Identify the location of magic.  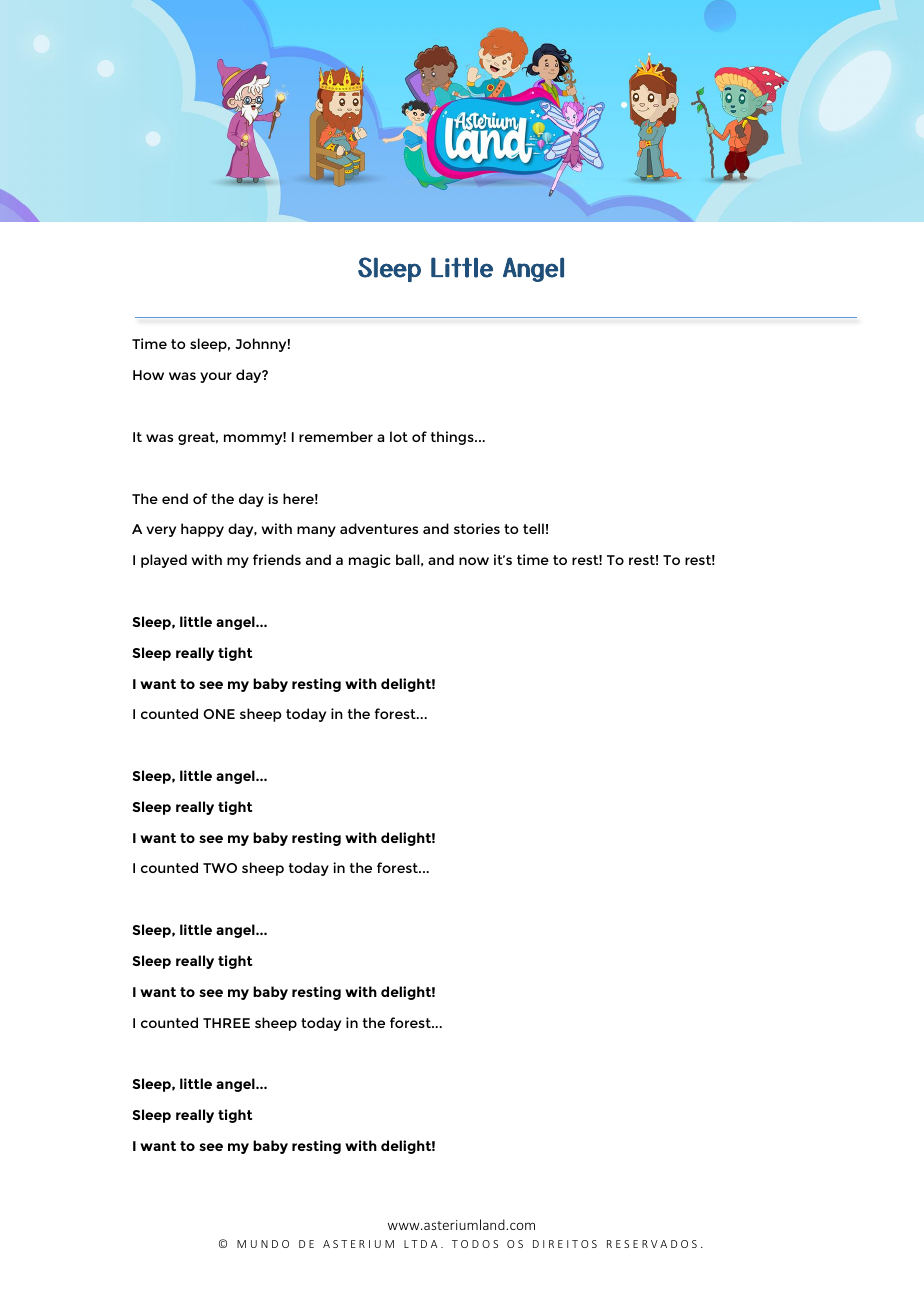
(370, 561).
